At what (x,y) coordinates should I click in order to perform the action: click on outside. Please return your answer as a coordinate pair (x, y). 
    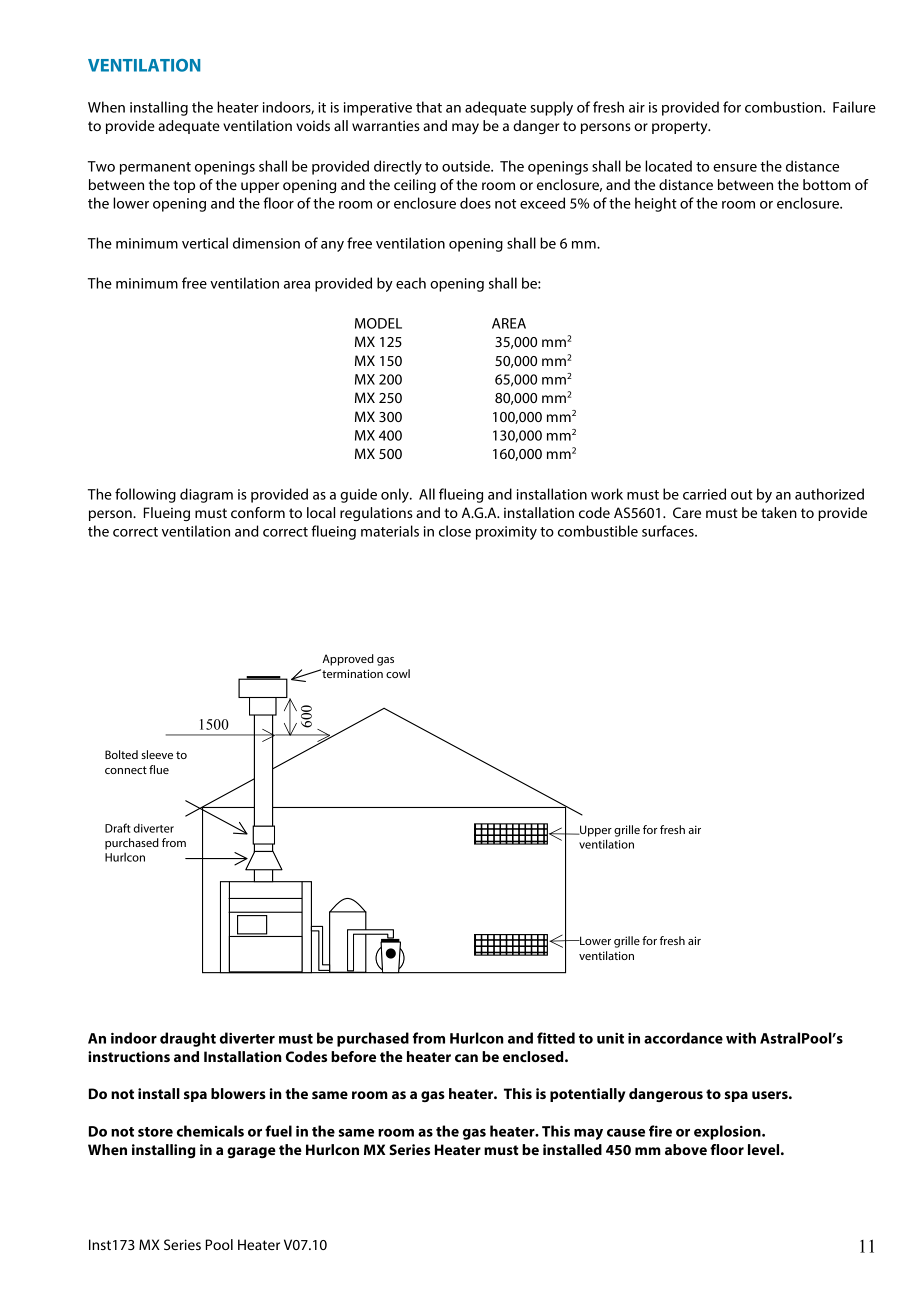
    Looking at the image, I should click on (467, 166).
